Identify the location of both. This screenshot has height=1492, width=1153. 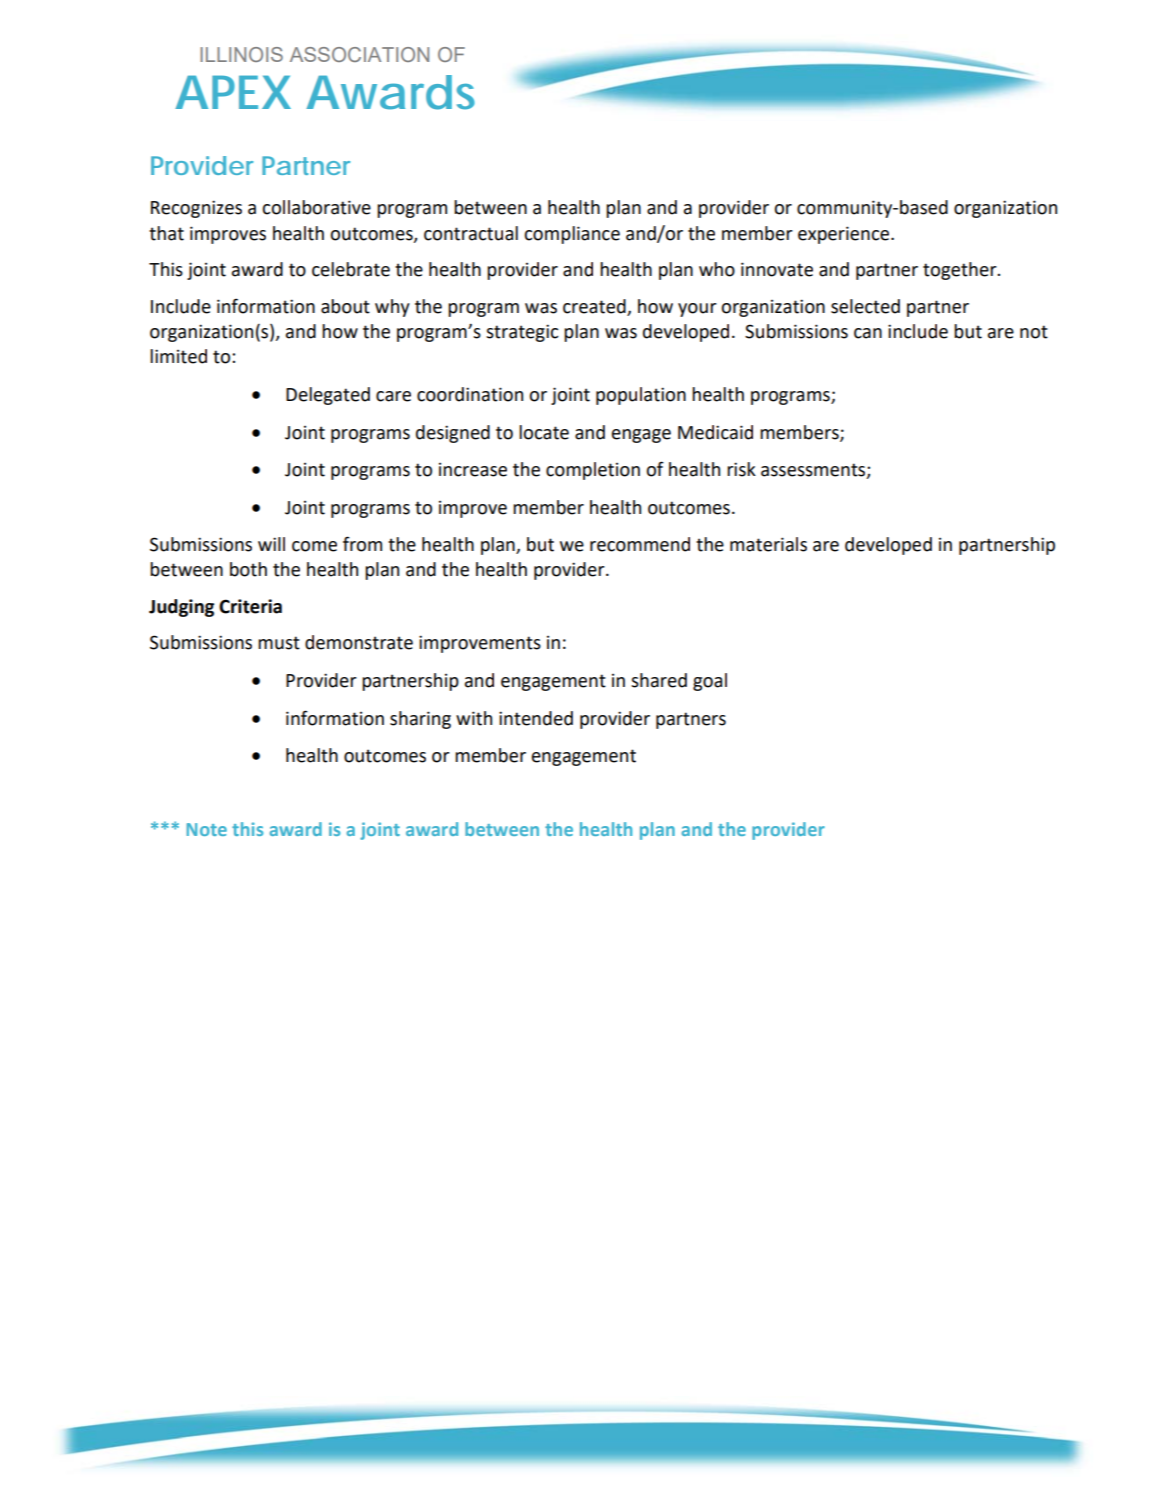
(248, 569).
